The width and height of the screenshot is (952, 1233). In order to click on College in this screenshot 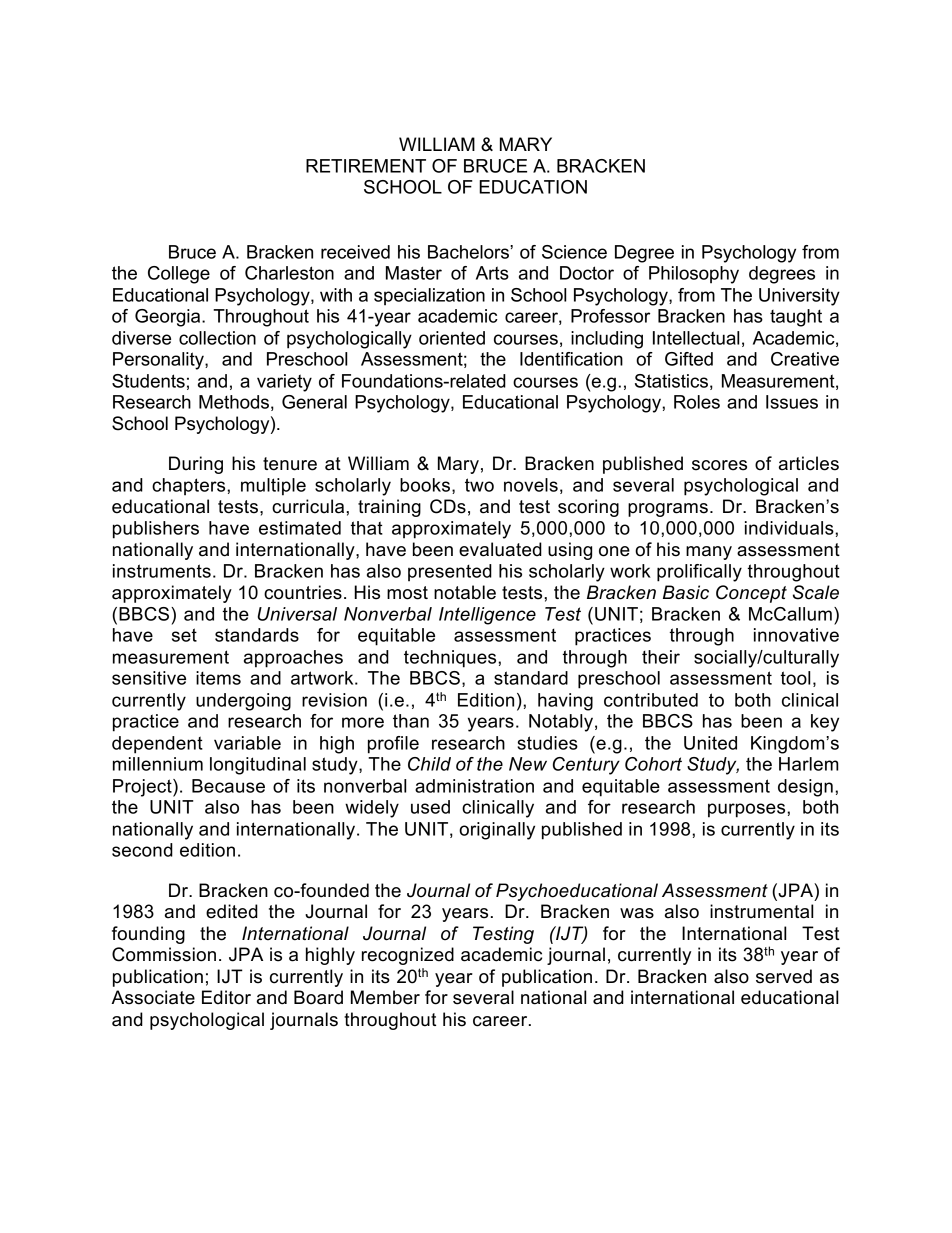, I will do `click(179, 275)`.
